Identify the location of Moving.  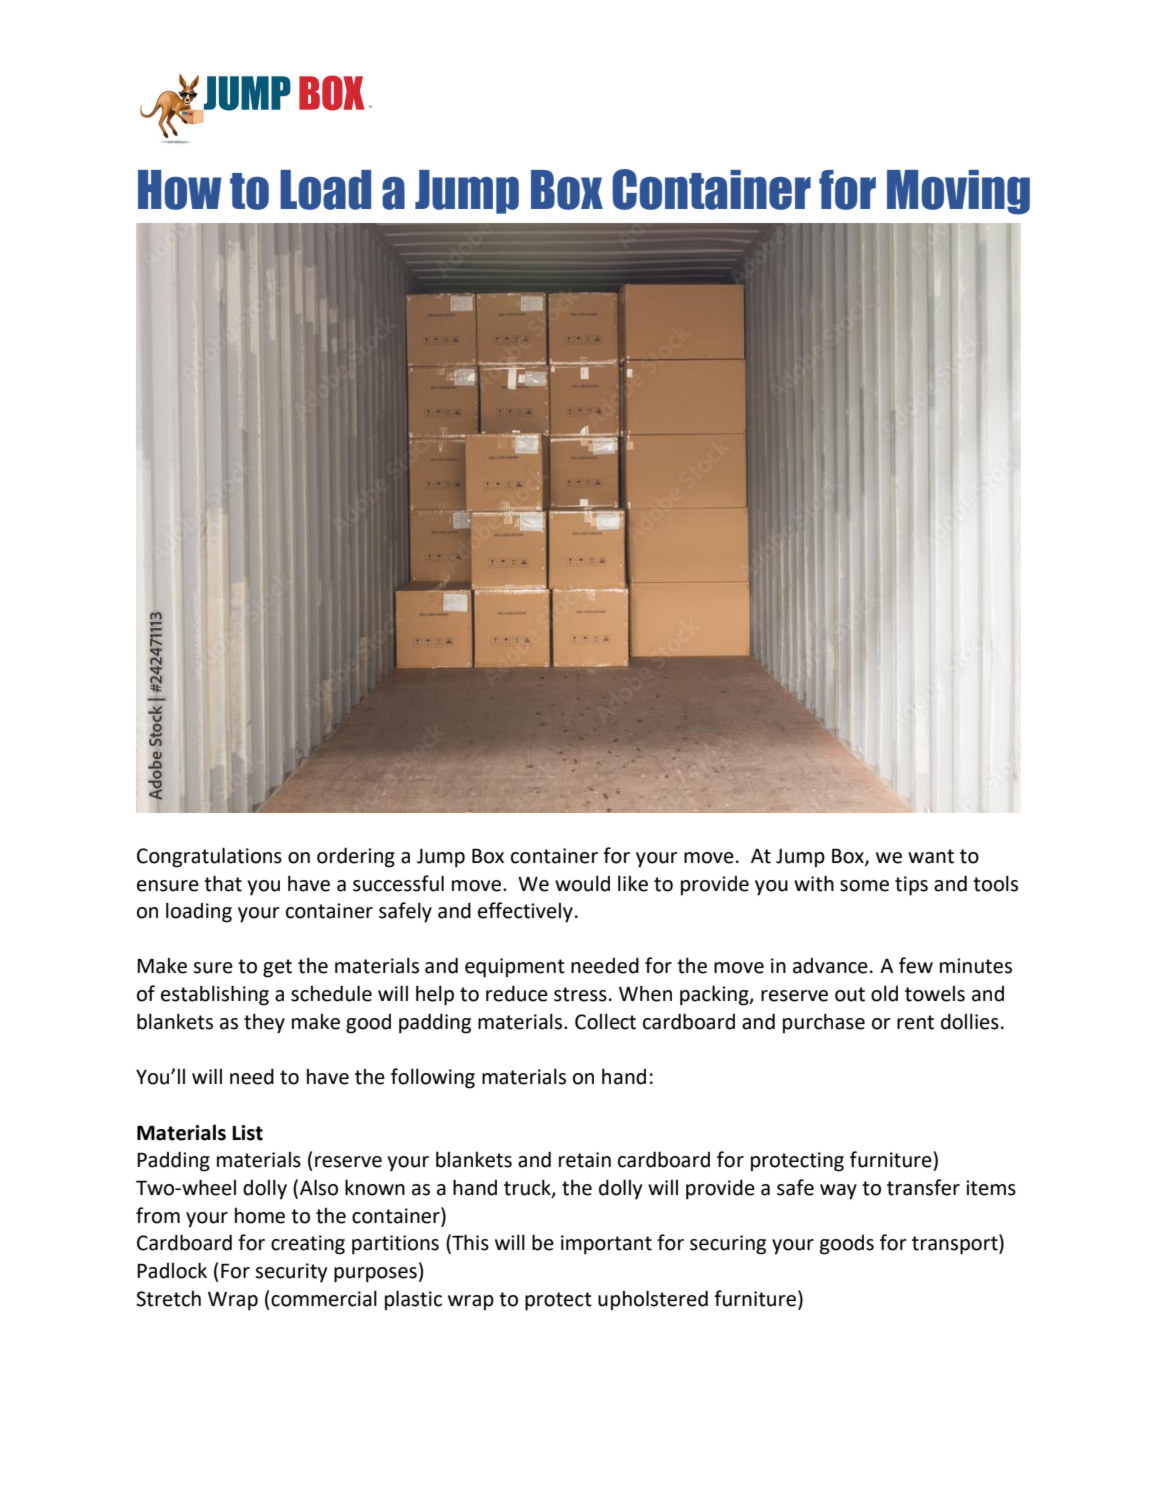
(958, 192).
